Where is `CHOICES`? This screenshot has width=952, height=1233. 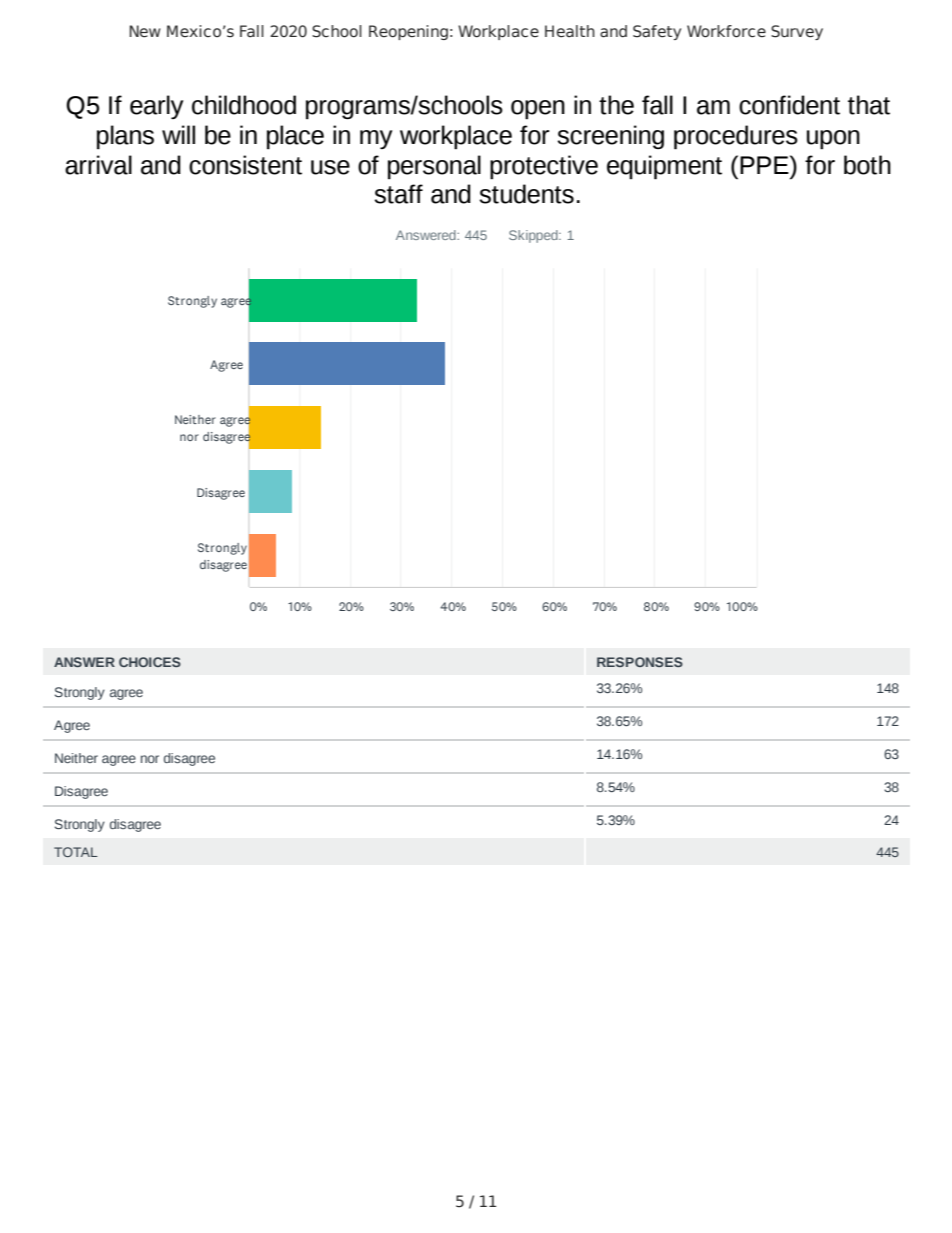 CHOICES is located at coordinates (150, 662).
